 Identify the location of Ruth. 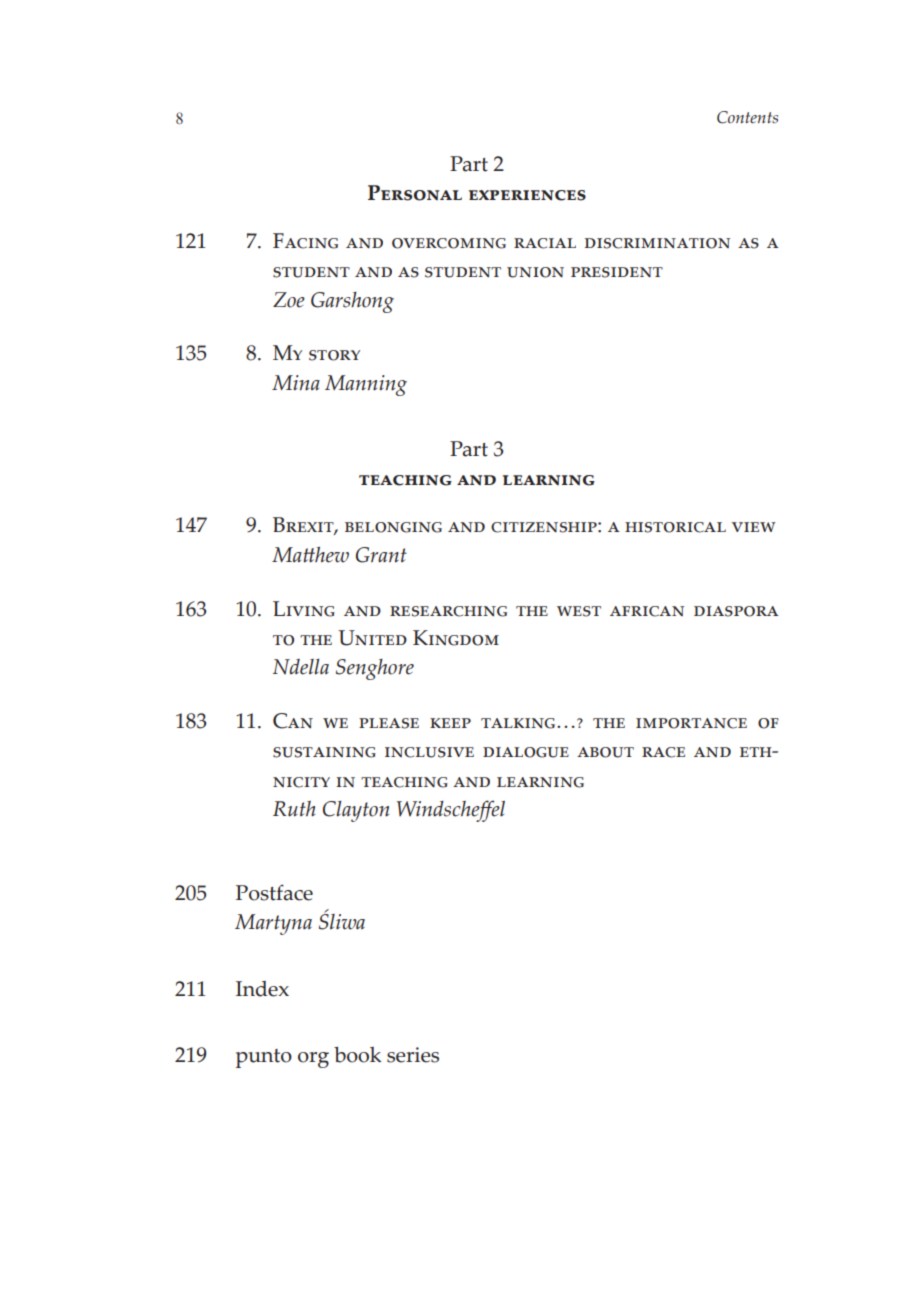
(294, 809).
